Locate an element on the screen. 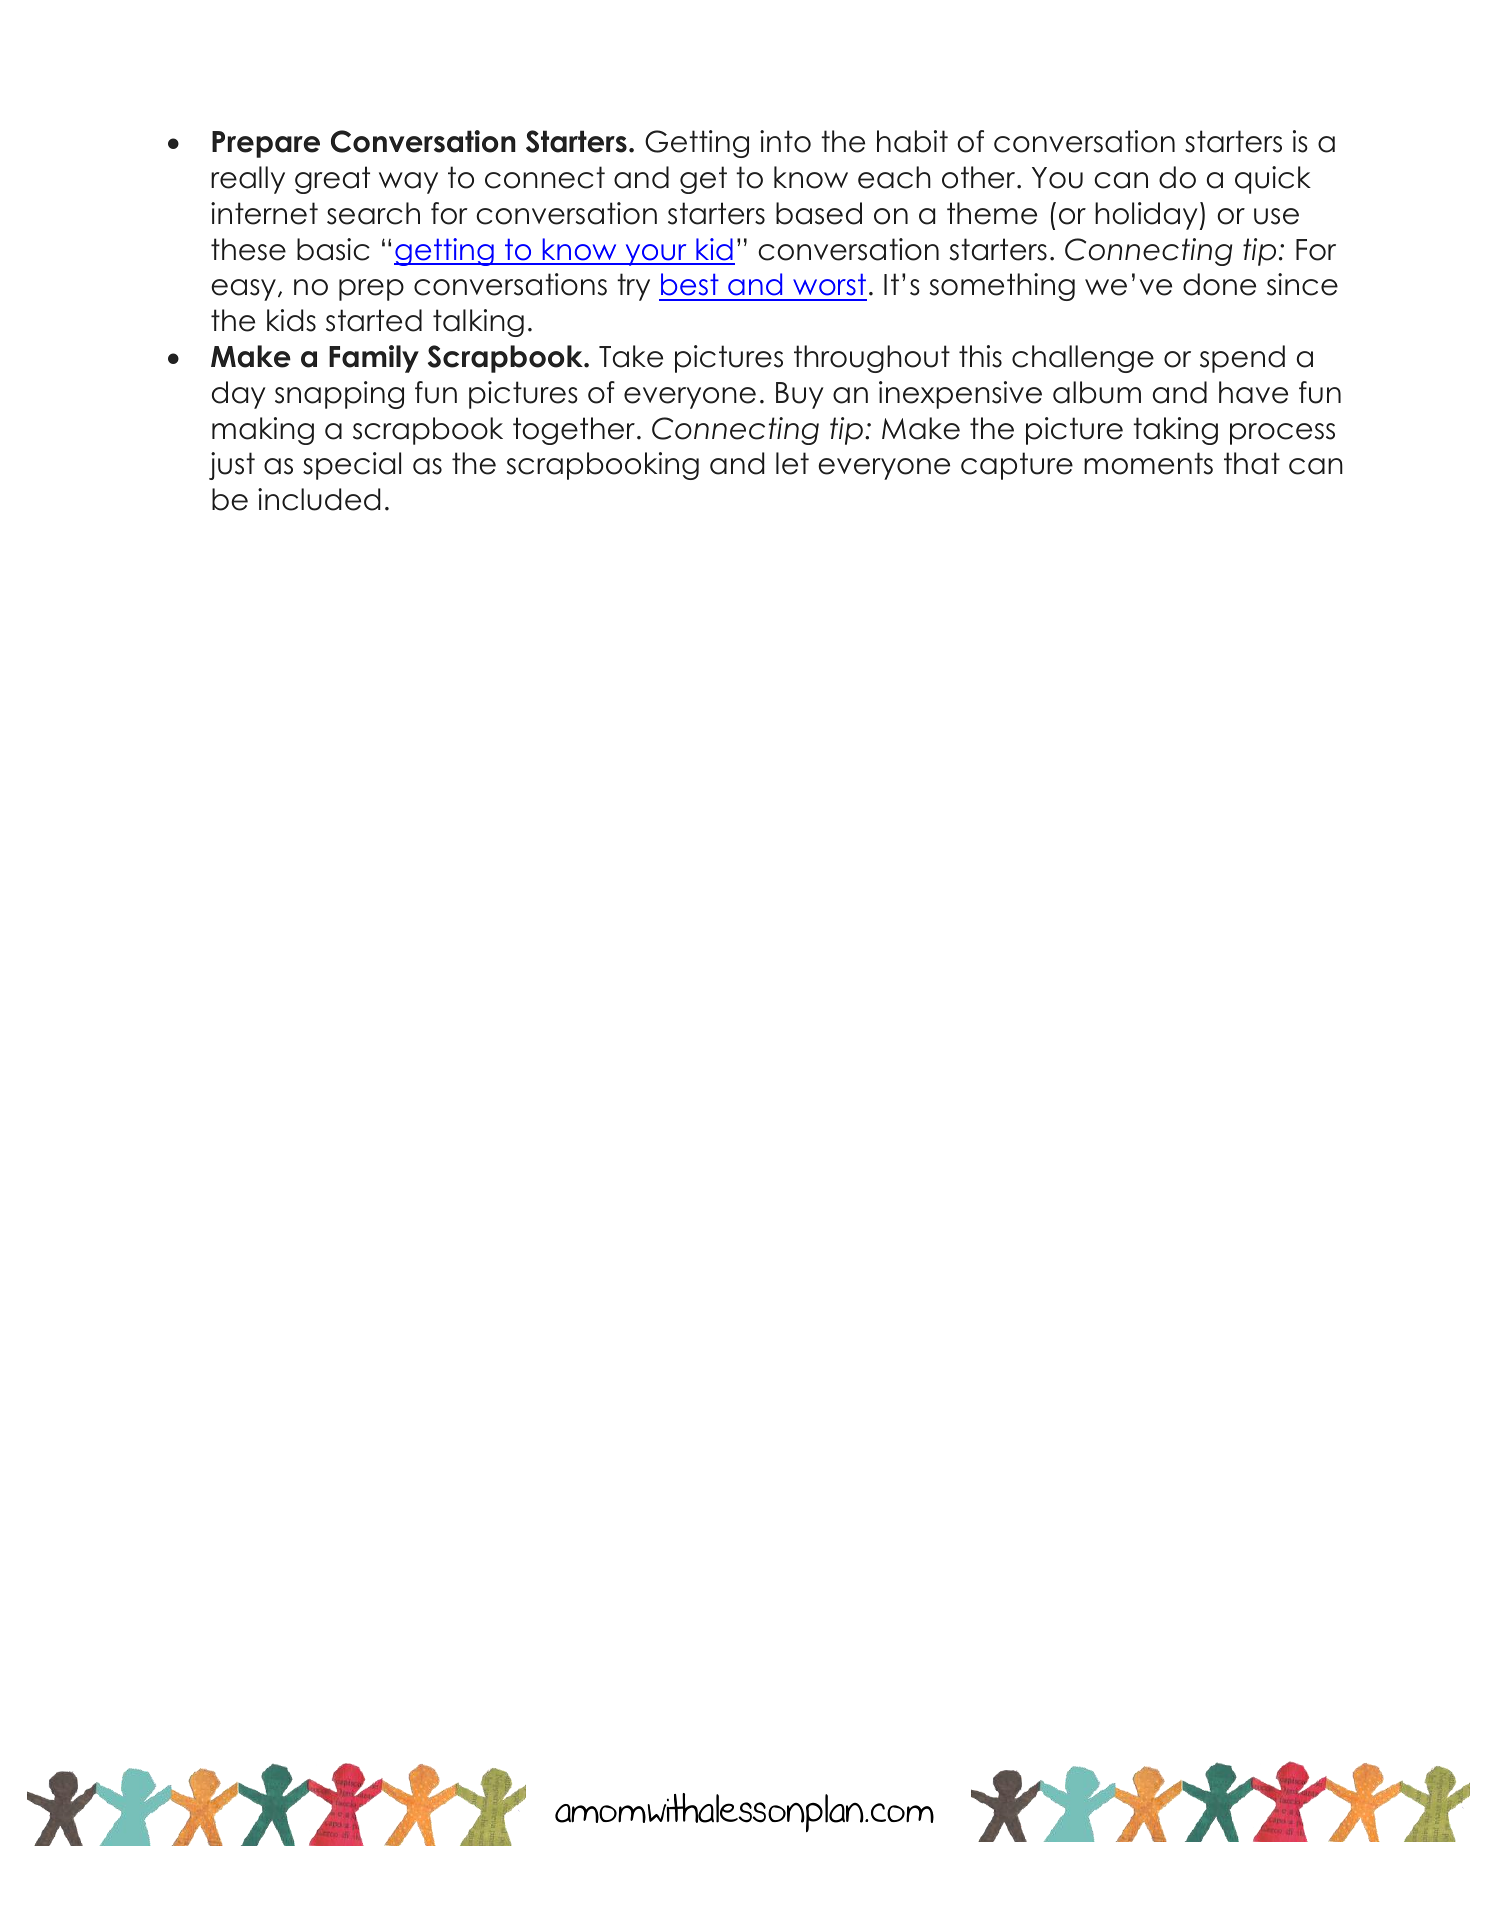 The image size is (1490, 1929). into is located at coordinates (785, 141).
